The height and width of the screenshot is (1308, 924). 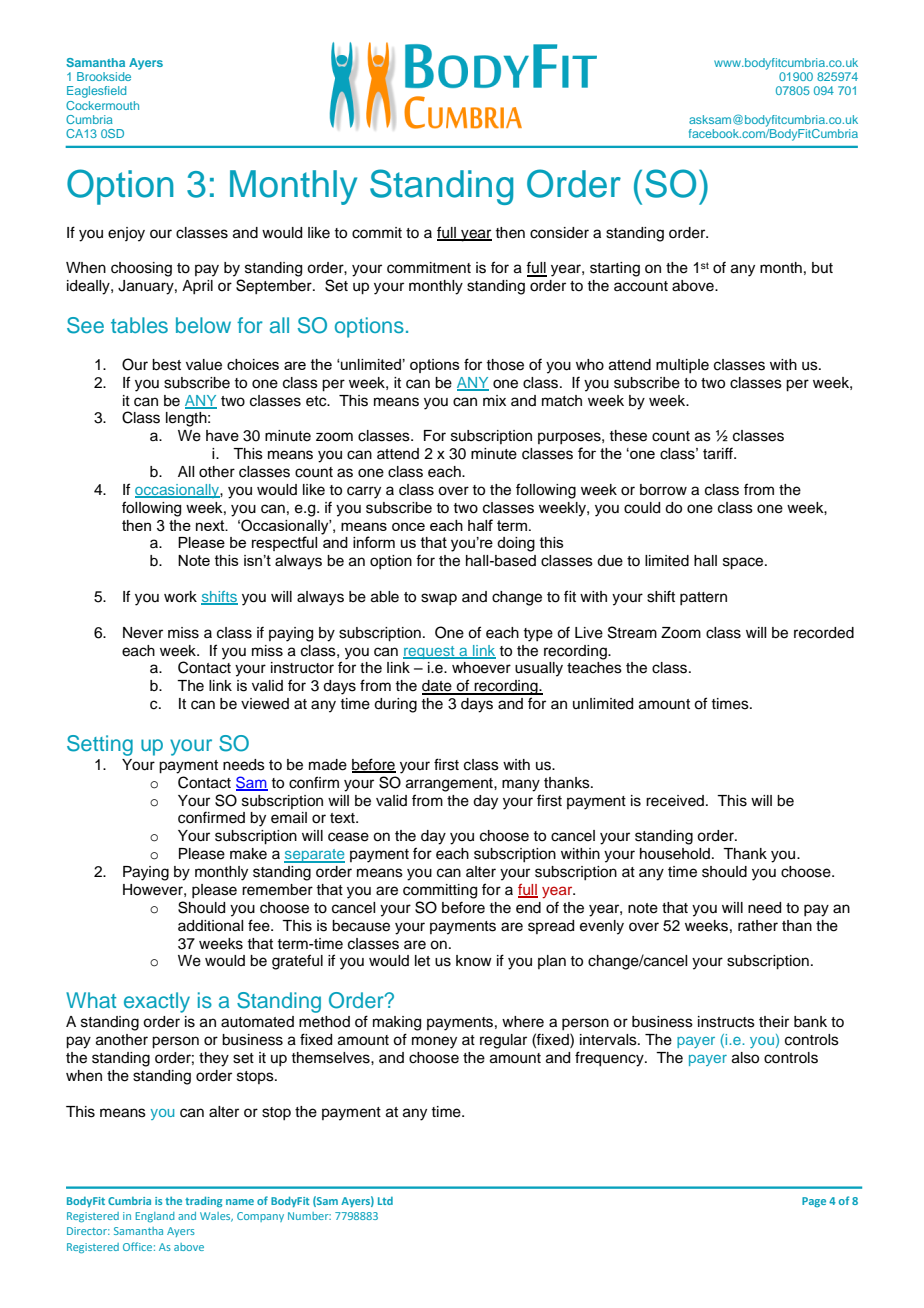 I want to click on rather, so click(x=758, y=926).
